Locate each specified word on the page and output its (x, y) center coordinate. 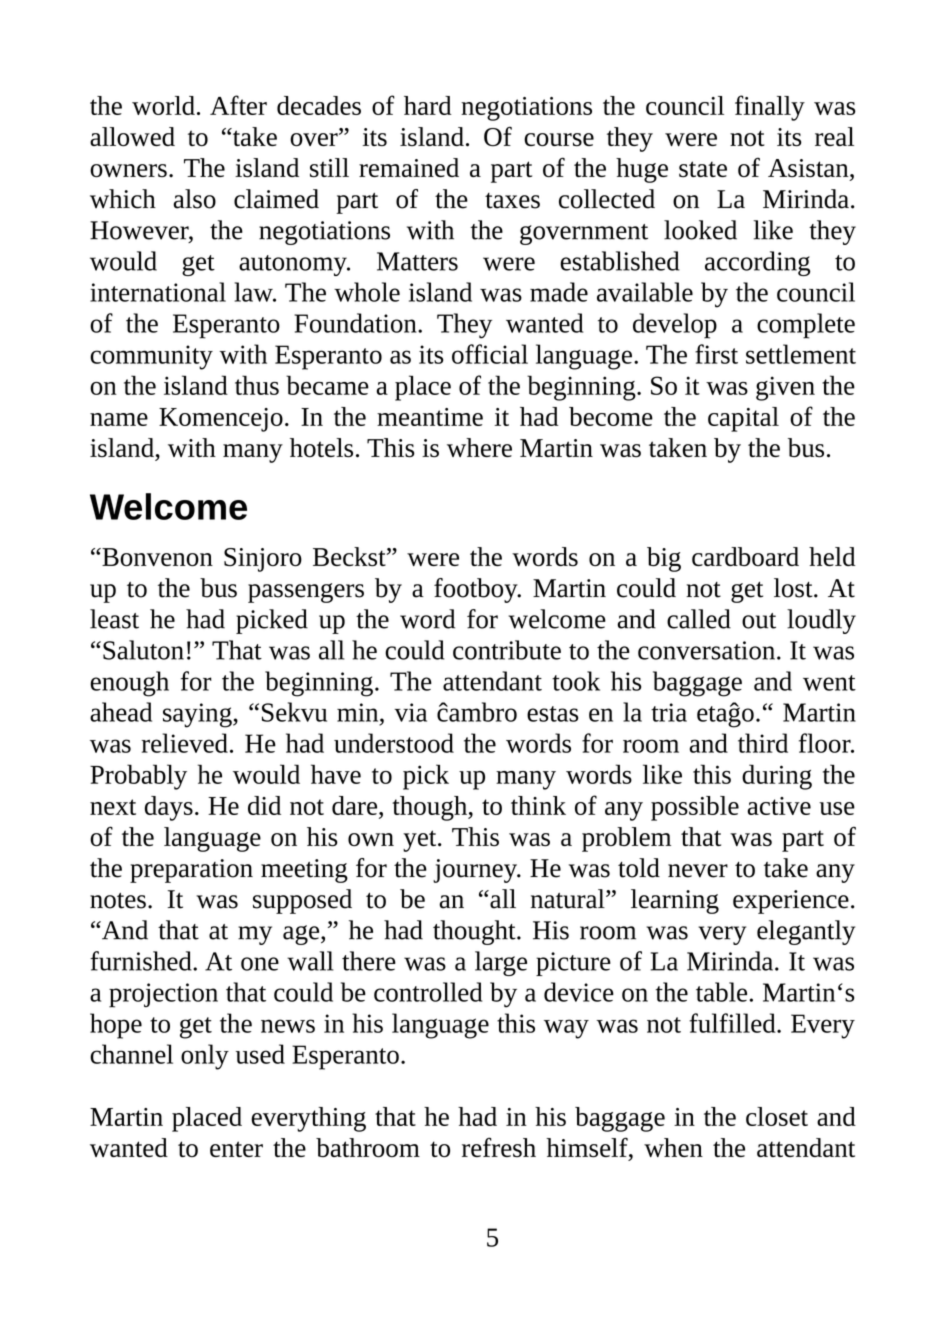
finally (770, 108)
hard (428, 105)
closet (777, 1116)
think (538, 805)
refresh (499, 1147)
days (169, 808)
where (479, 447)
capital (743, 419)
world (163, 105)
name (119, 419)
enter (236, 1149)
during (777, 777)
